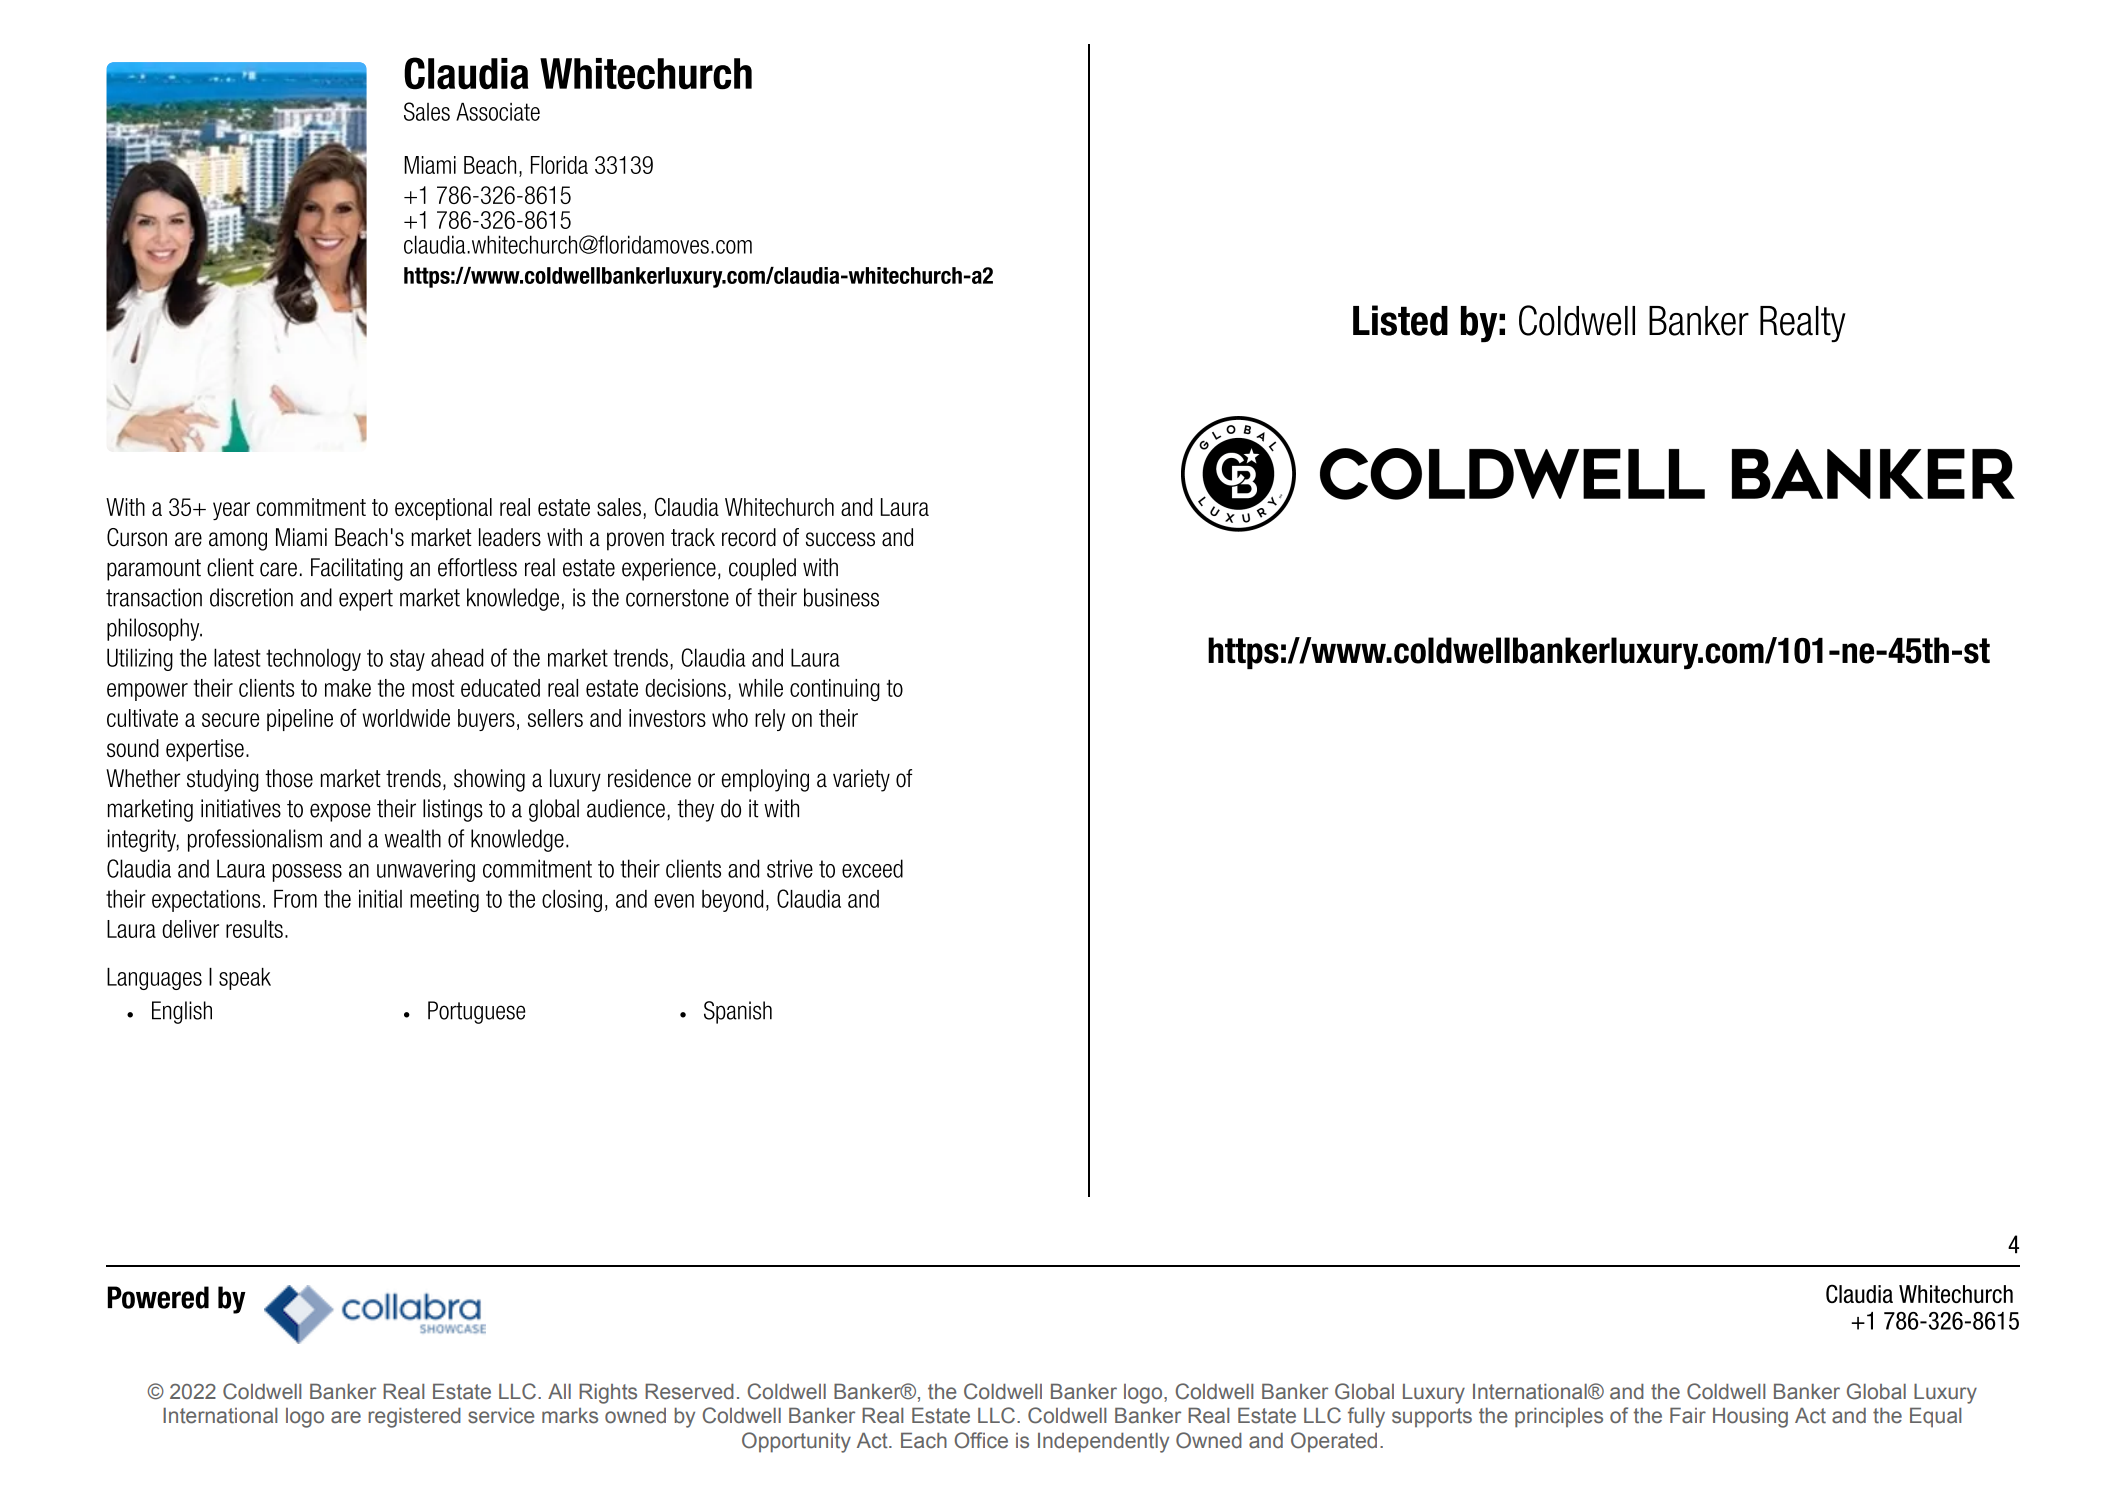  I want to click on variety, so click(861, 780).
